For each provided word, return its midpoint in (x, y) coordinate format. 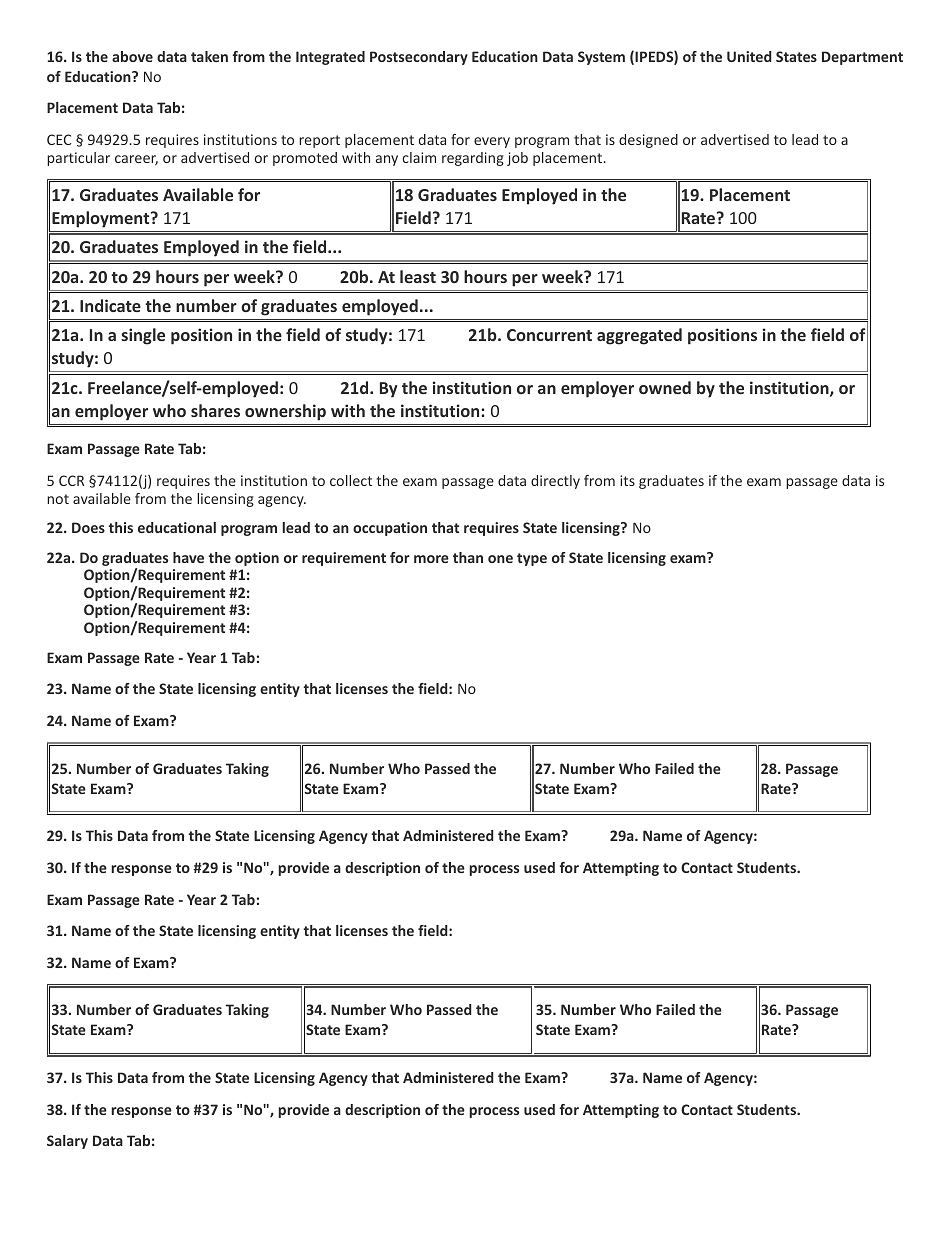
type (532, 559)
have (188, 557)
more (431, 559)
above (132, 56)
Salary (67, 1142)
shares (215, 410)
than (468, 557)
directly (555, 482)
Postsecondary (419, 58)
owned (665, 387)
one (500, 559)
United (749, 56)
